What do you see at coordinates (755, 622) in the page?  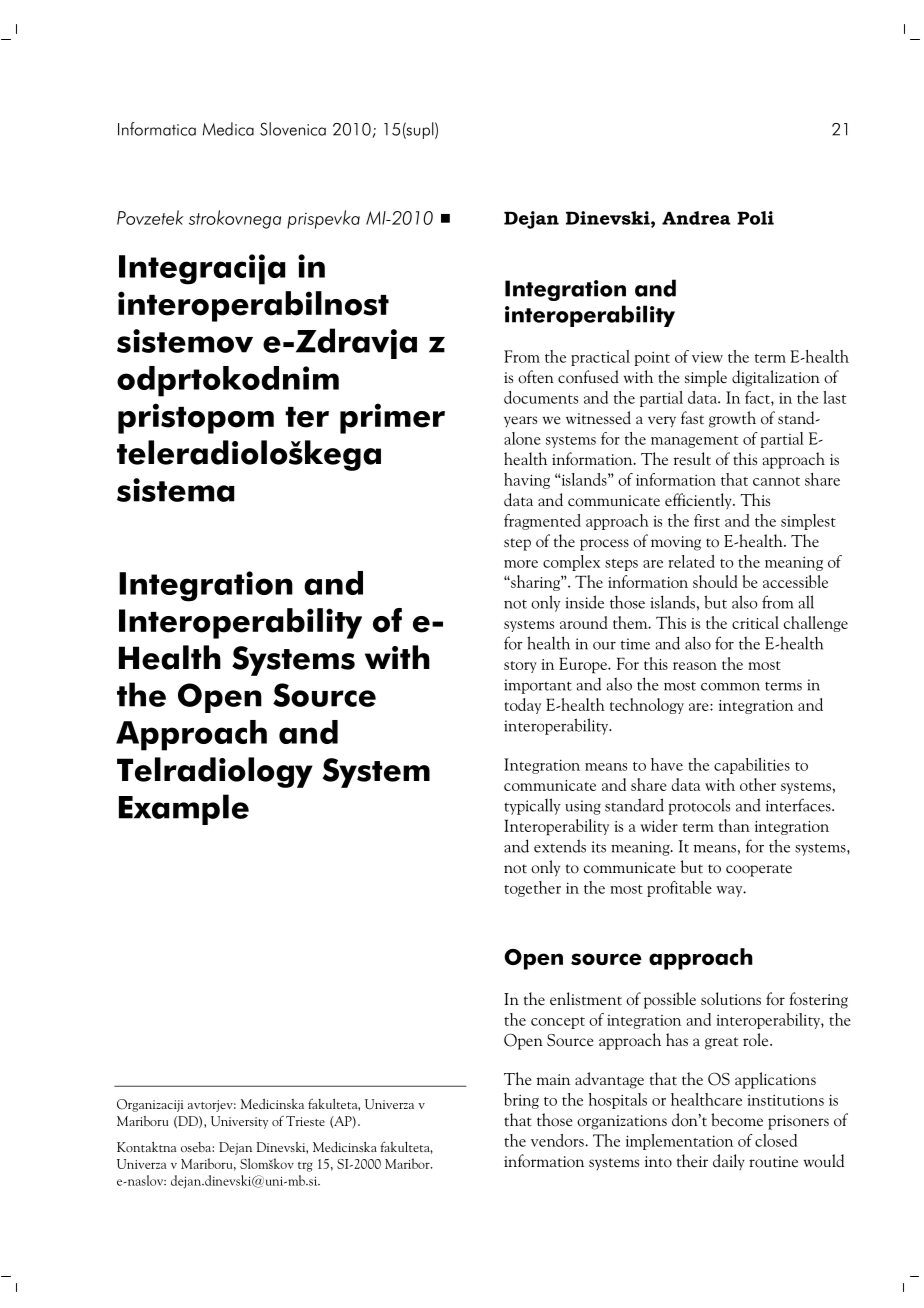 I see `critical` at bounding box center [755, 622].
